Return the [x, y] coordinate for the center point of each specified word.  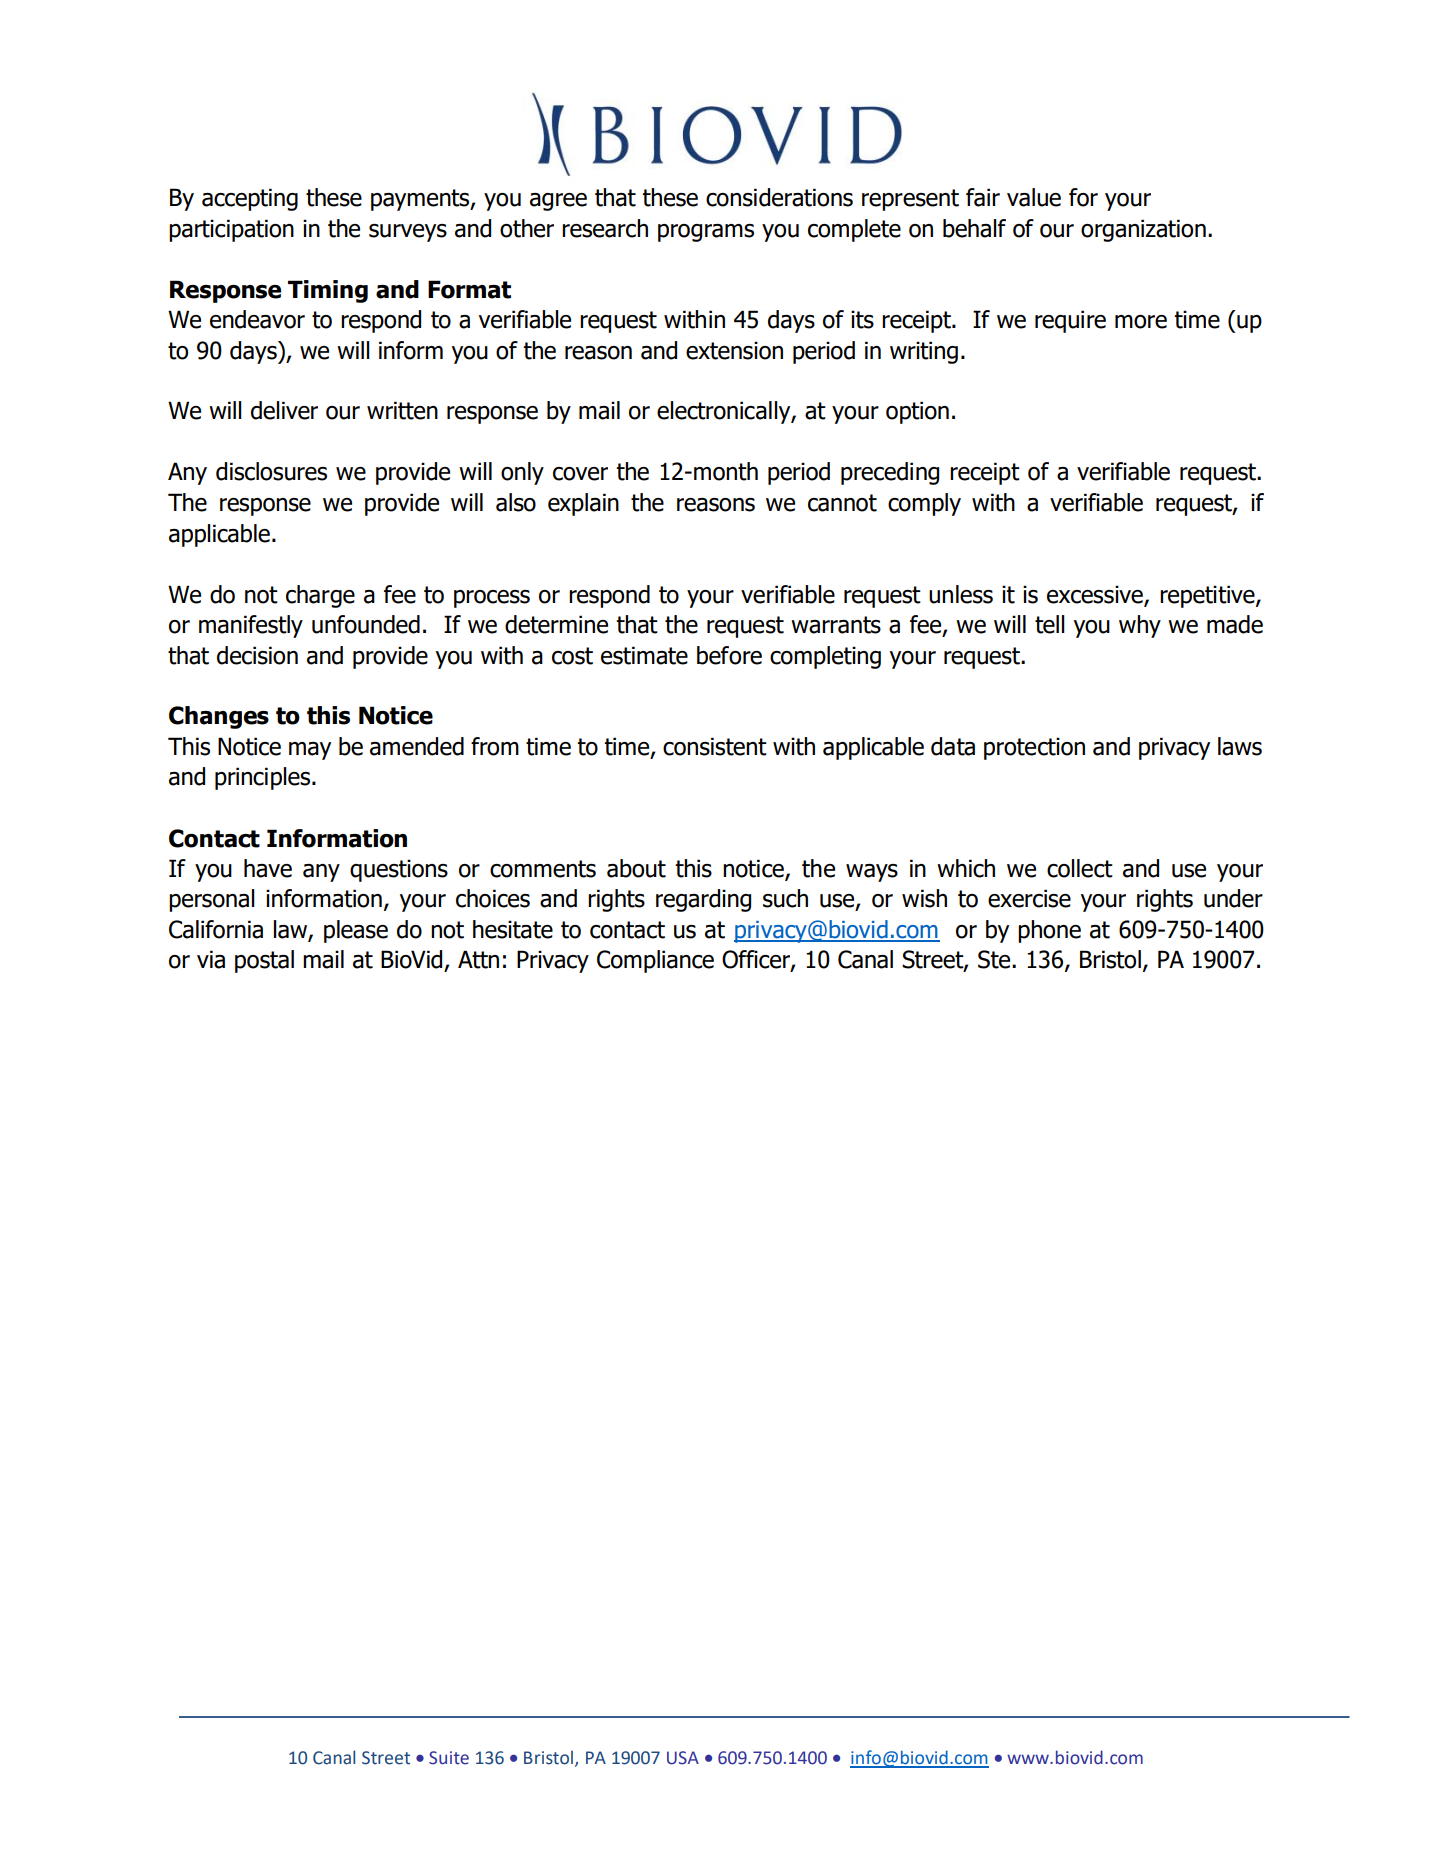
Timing [328, 291]
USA [683, 1758]
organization [1143, 230]
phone [1049, 931]
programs [706, 233]
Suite [449, 1758]
